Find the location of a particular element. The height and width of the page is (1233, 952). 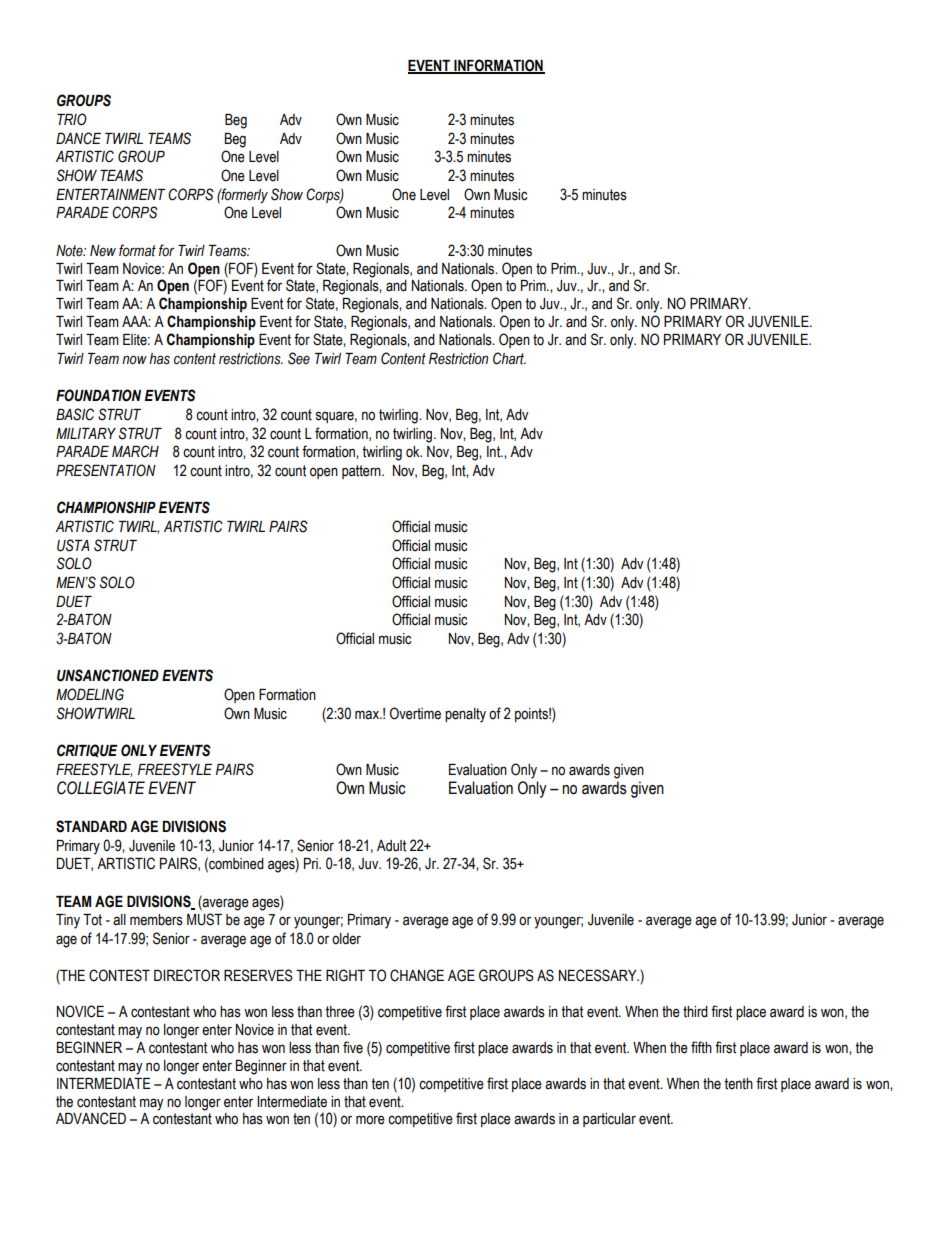

DANCE is located at coordinates (78, 138).
